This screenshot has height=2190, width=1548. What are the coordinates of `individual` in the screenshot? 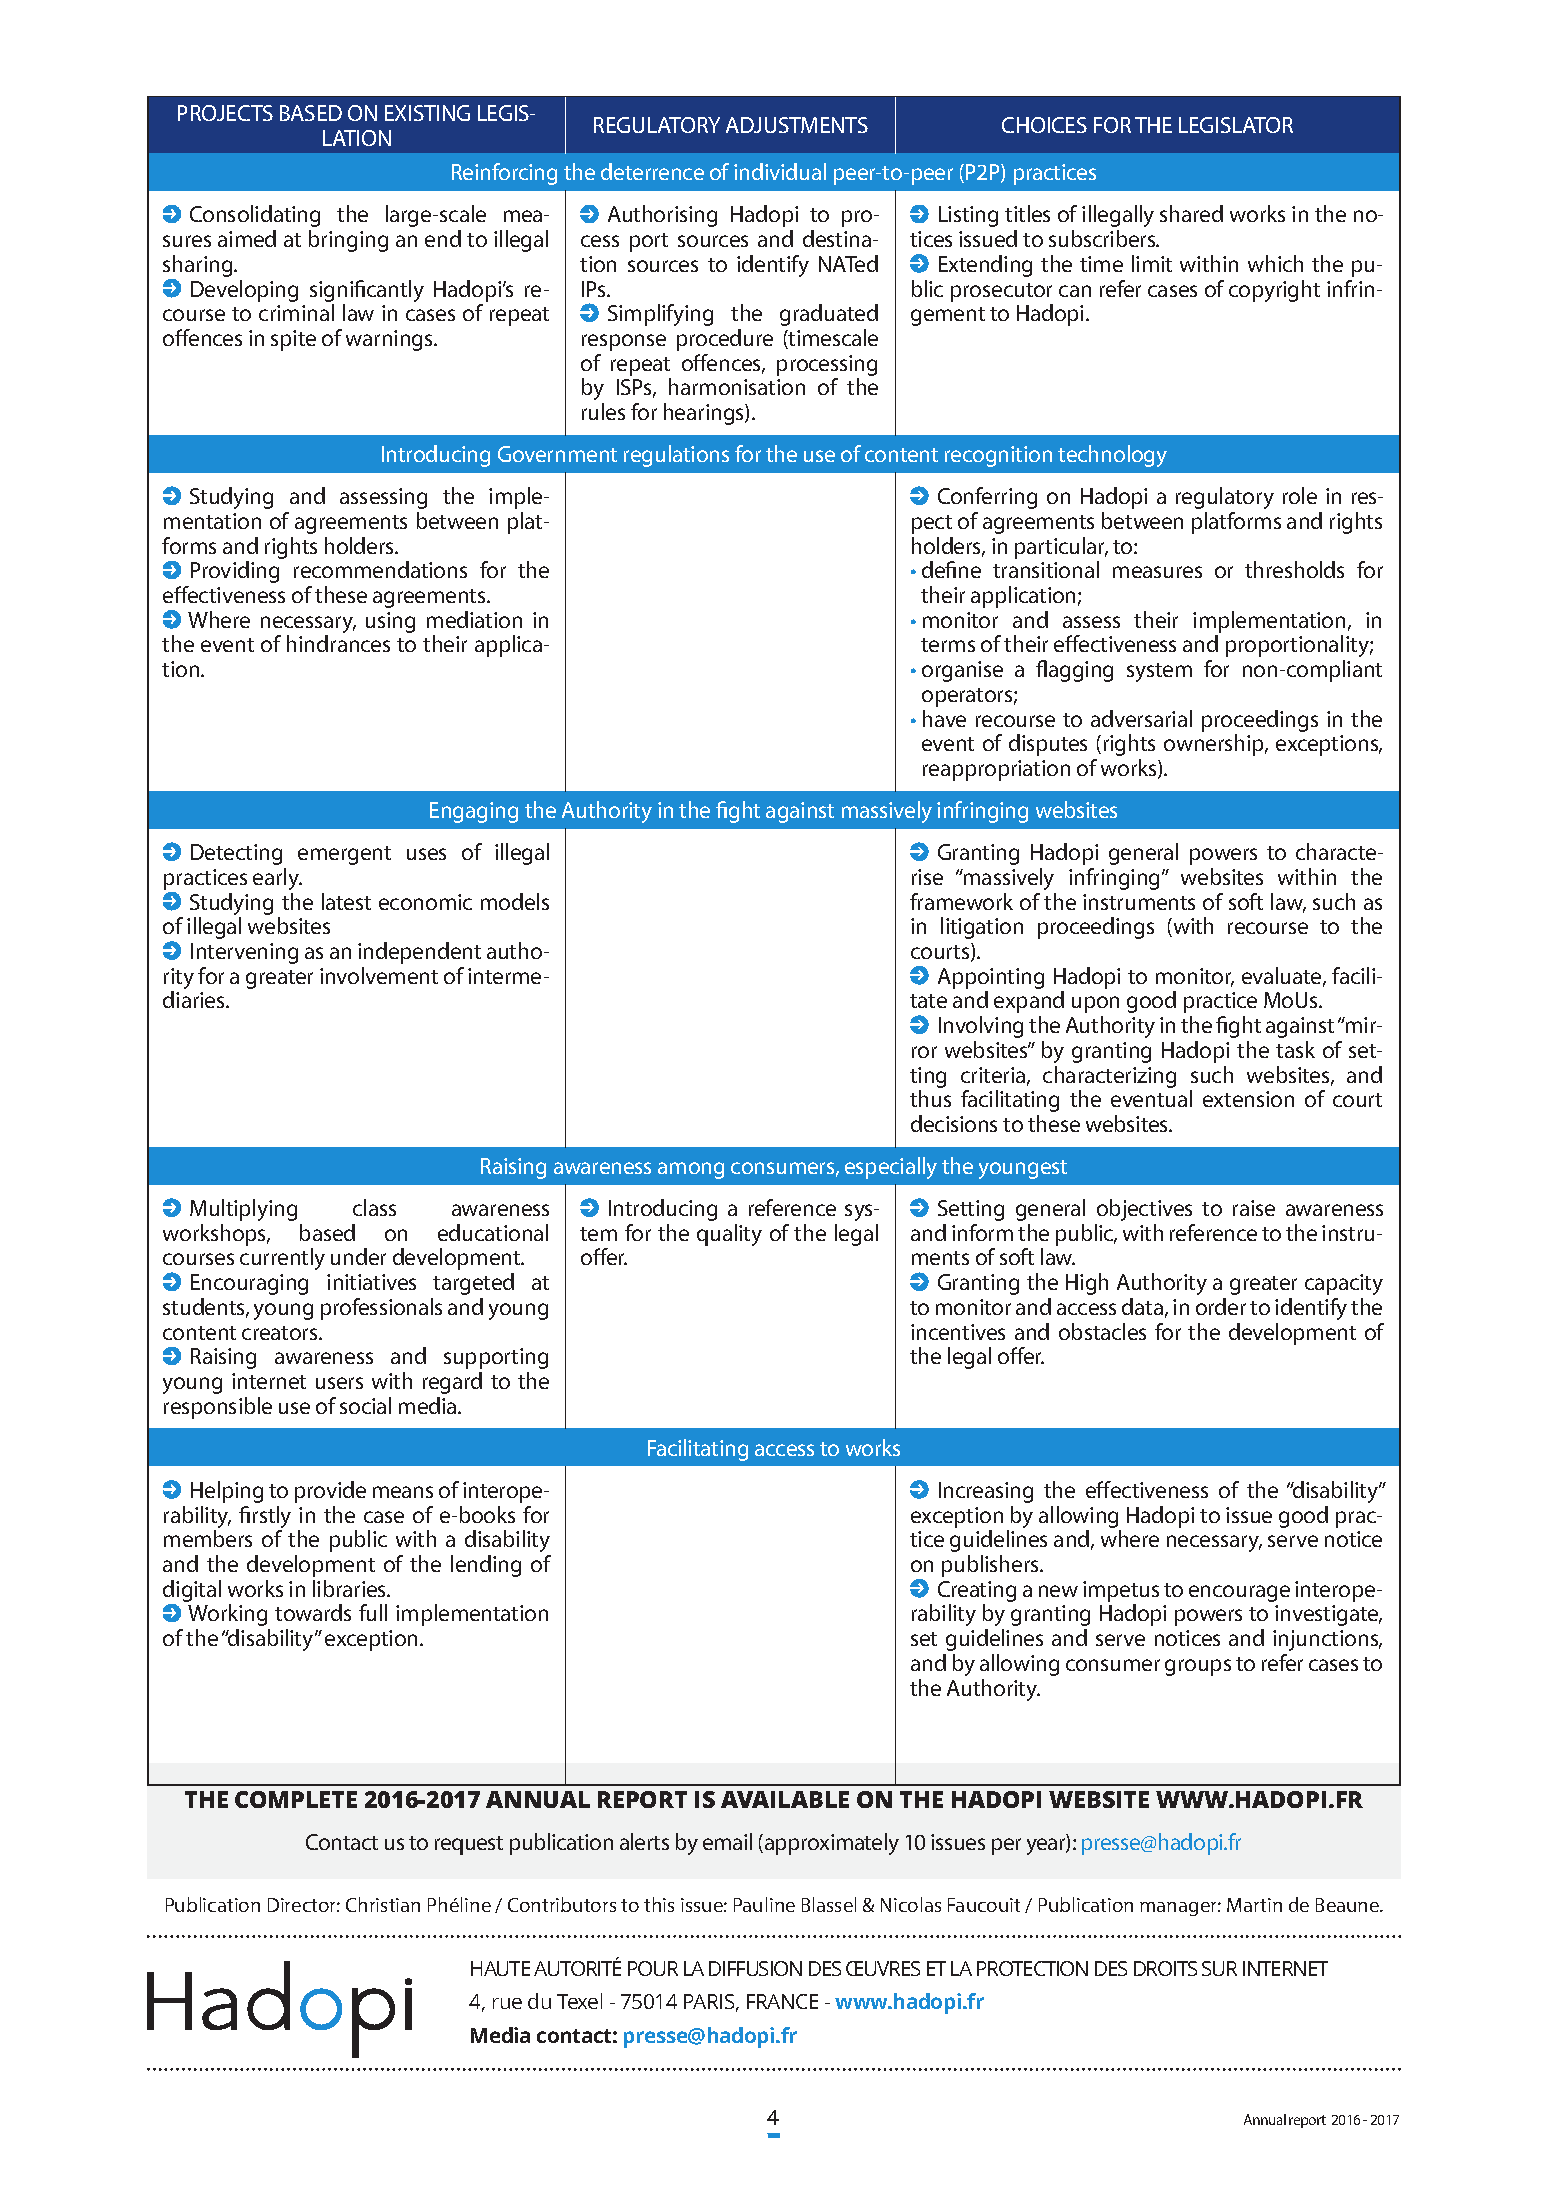 It's located at (780, 171).
